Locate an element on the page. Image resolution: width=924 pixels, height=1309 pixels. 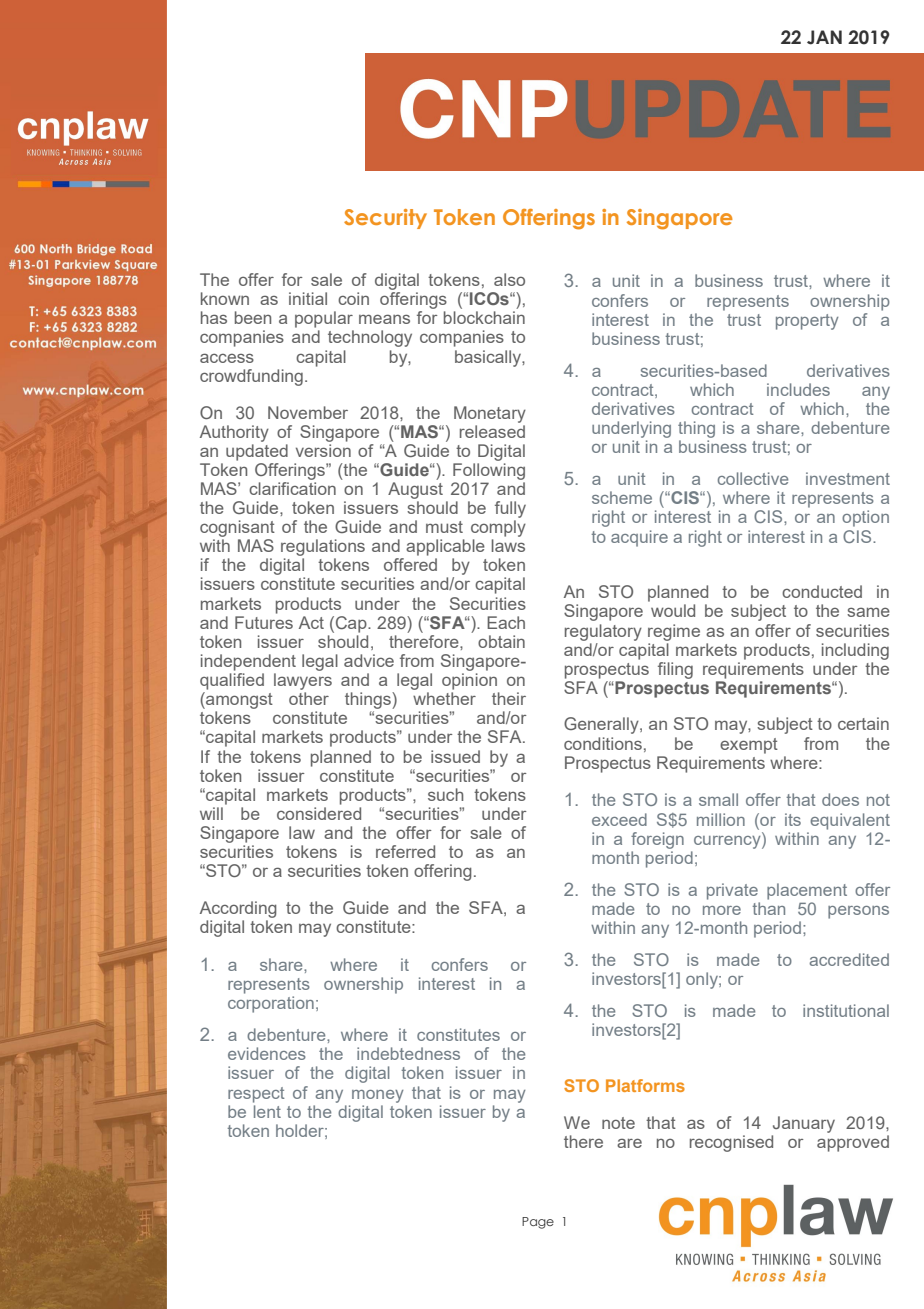
placement is located at coordinates (807, 891).
